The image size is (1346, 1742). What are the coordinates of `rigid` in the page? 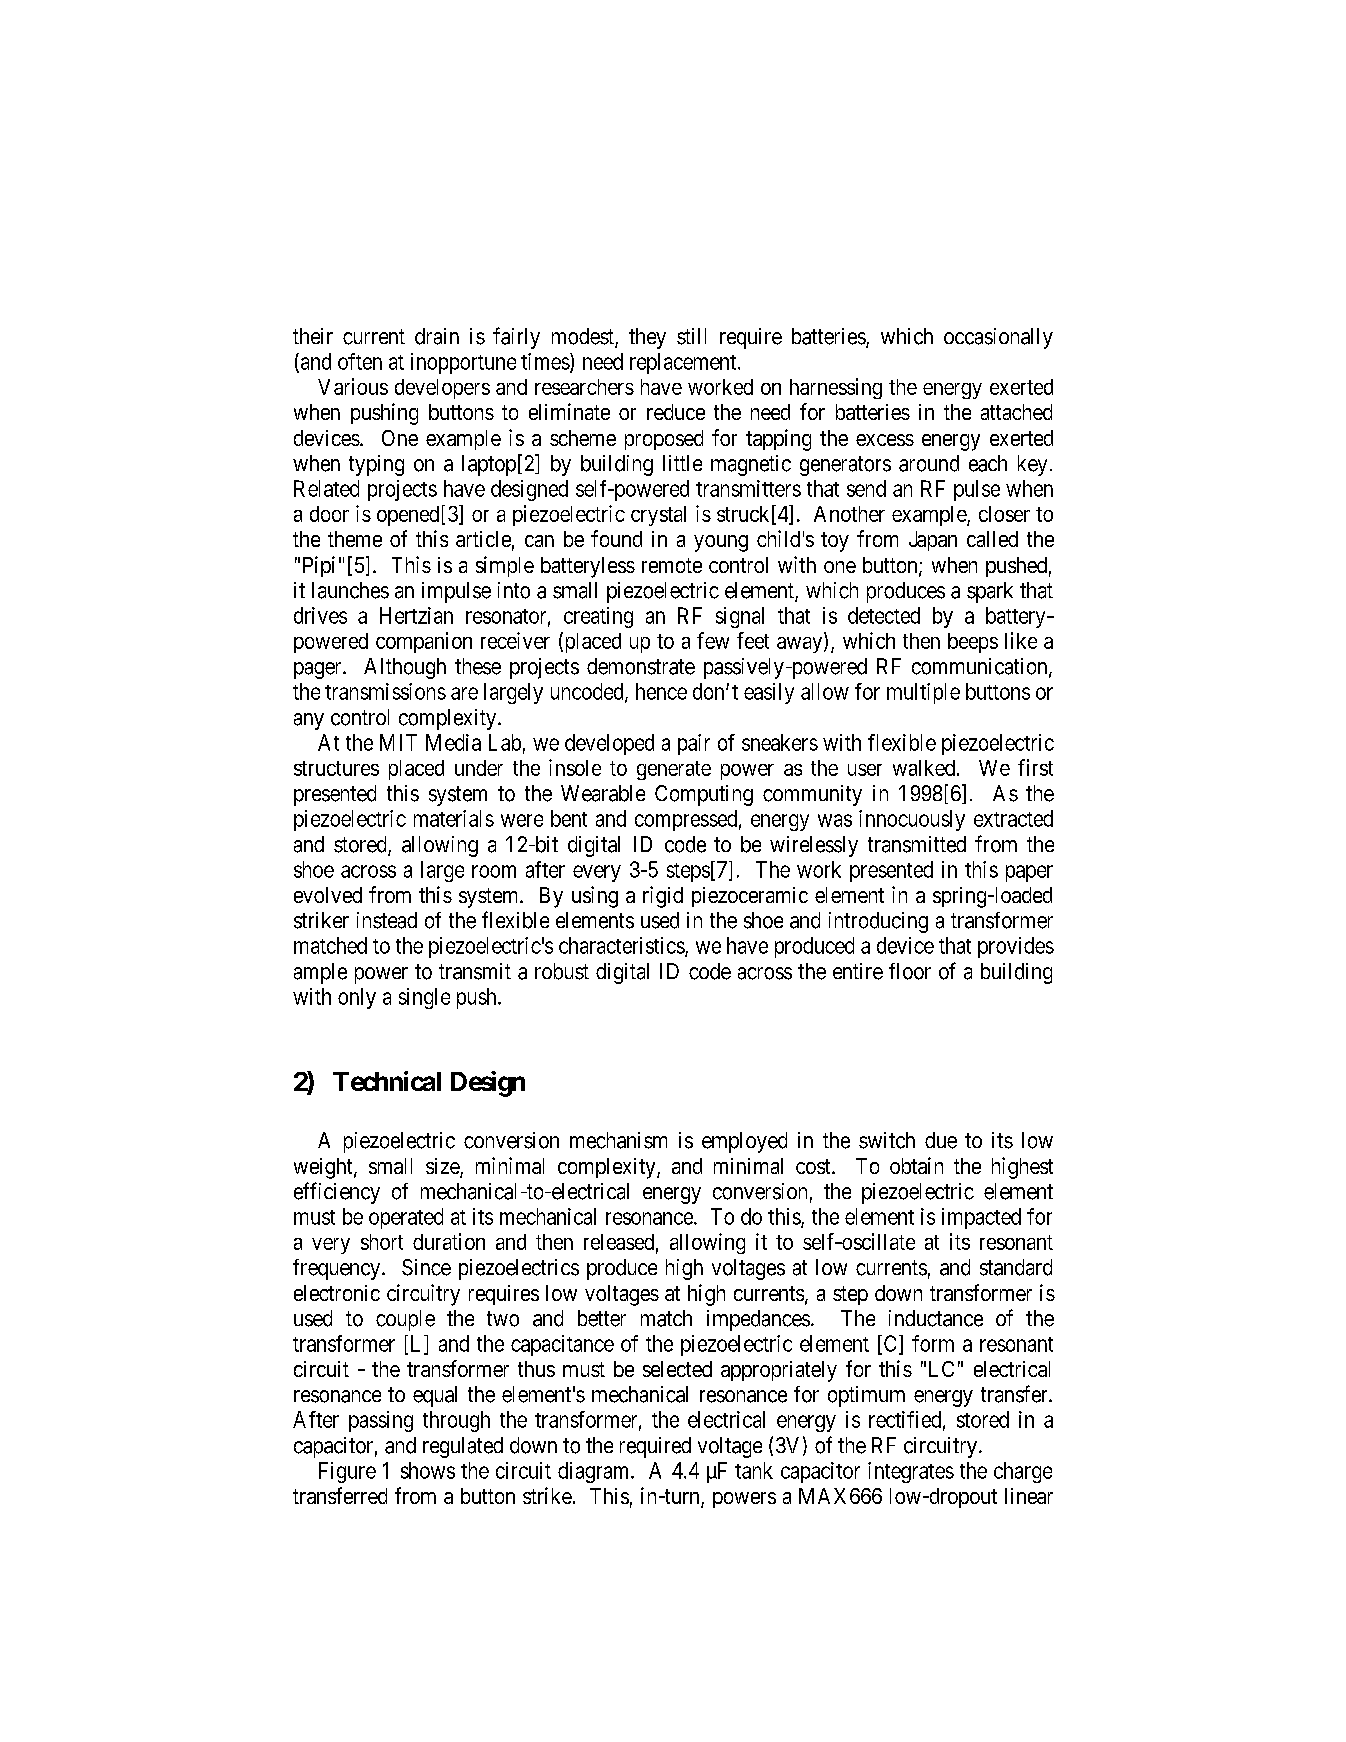 It's located at (663, 897).
